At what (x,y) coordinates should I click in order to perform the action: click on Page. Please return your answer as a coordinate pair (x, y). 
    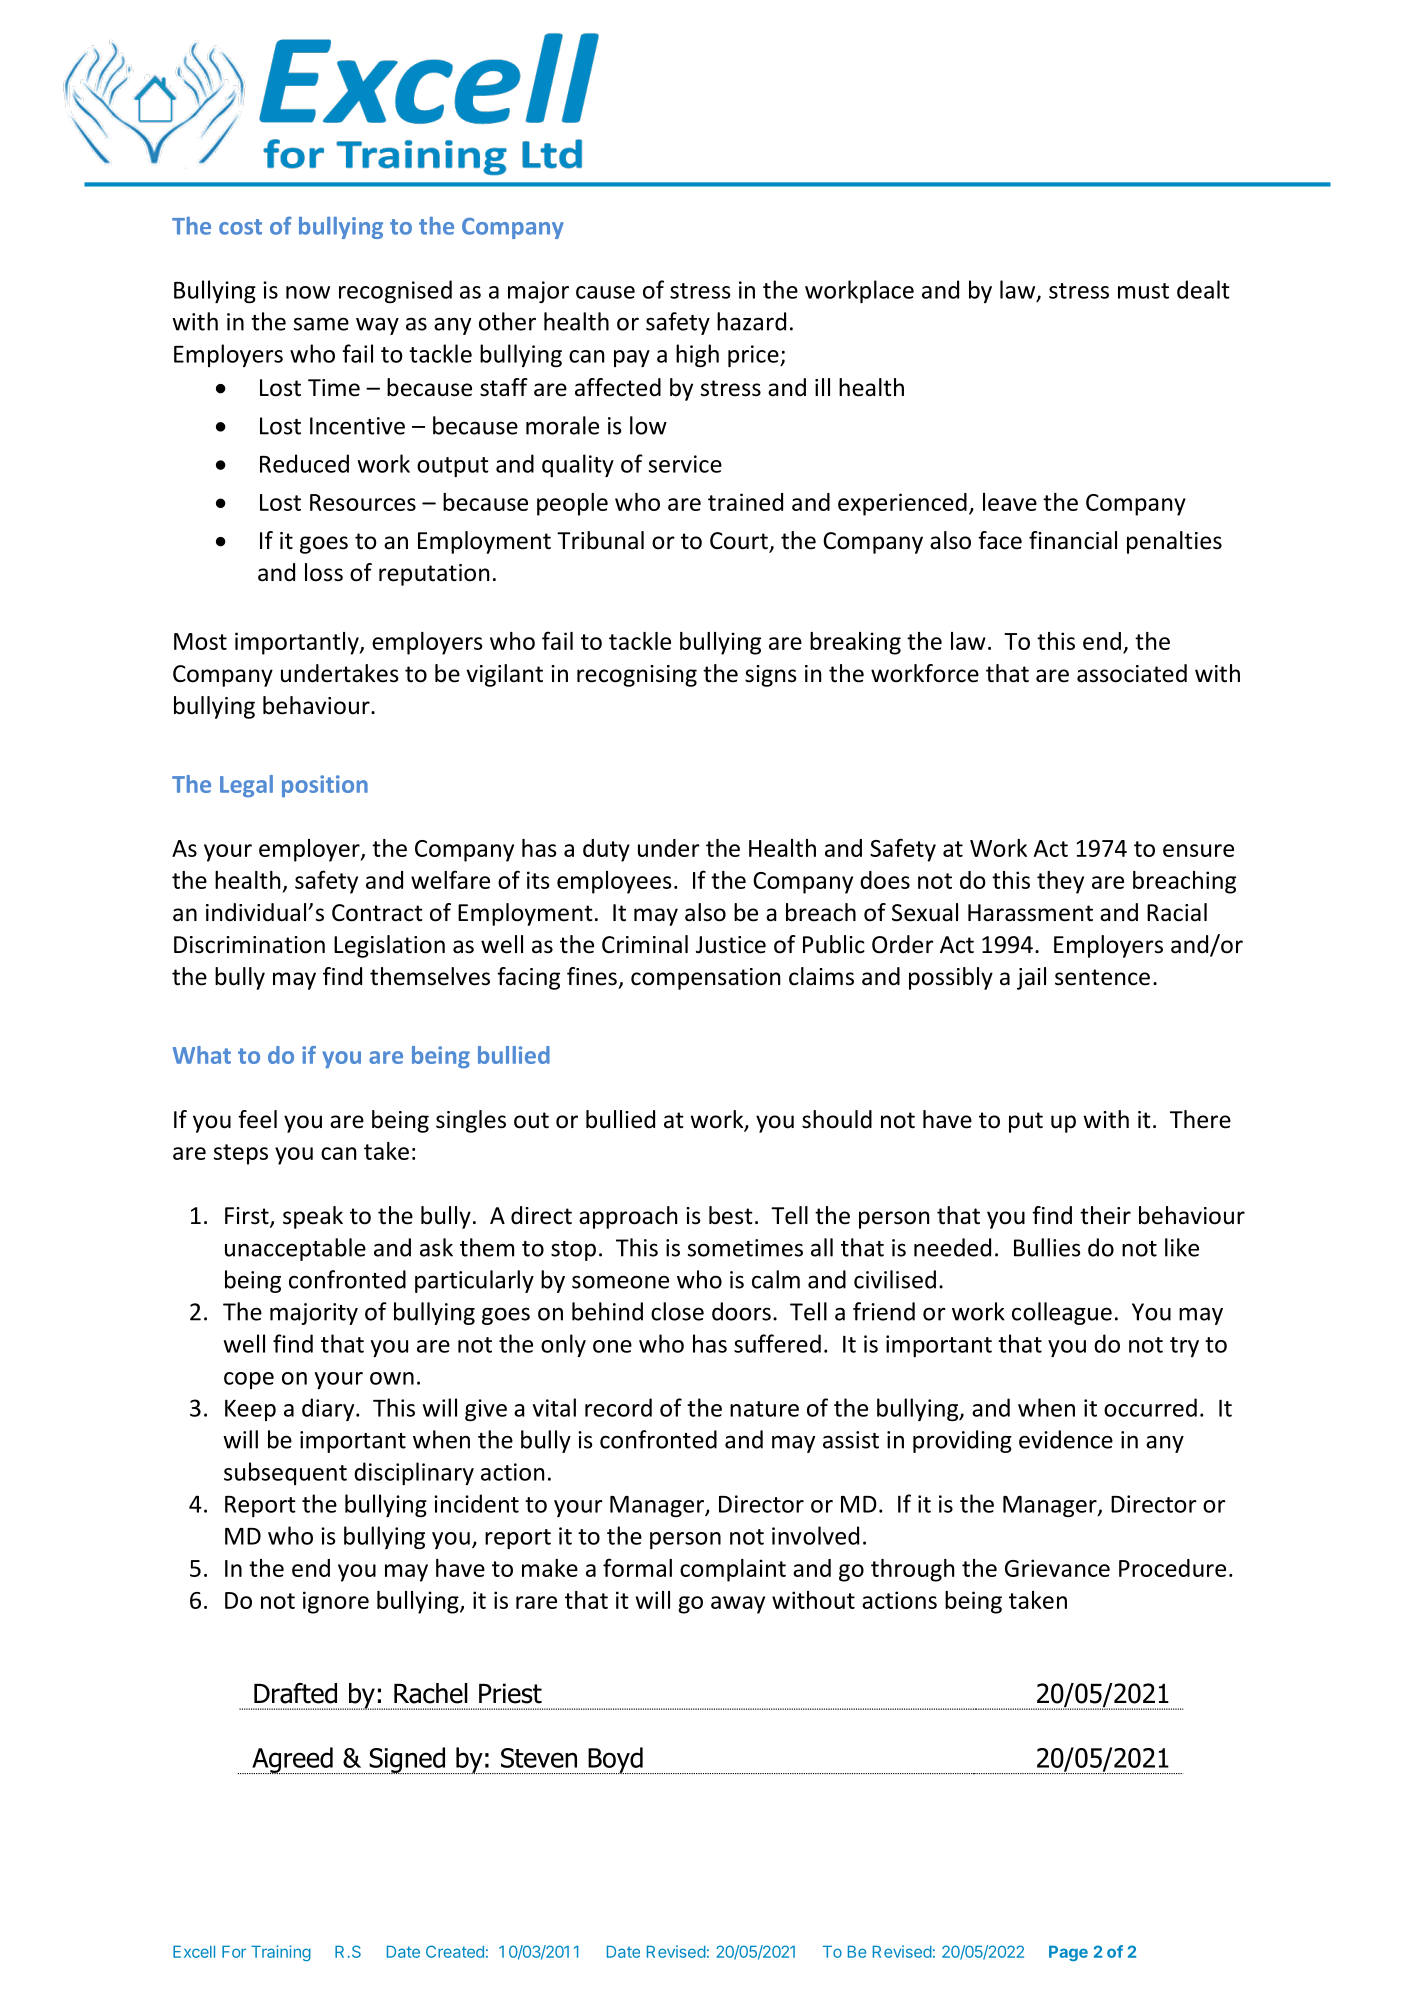
    Looking at the image, I should click on (1068, 1953).
